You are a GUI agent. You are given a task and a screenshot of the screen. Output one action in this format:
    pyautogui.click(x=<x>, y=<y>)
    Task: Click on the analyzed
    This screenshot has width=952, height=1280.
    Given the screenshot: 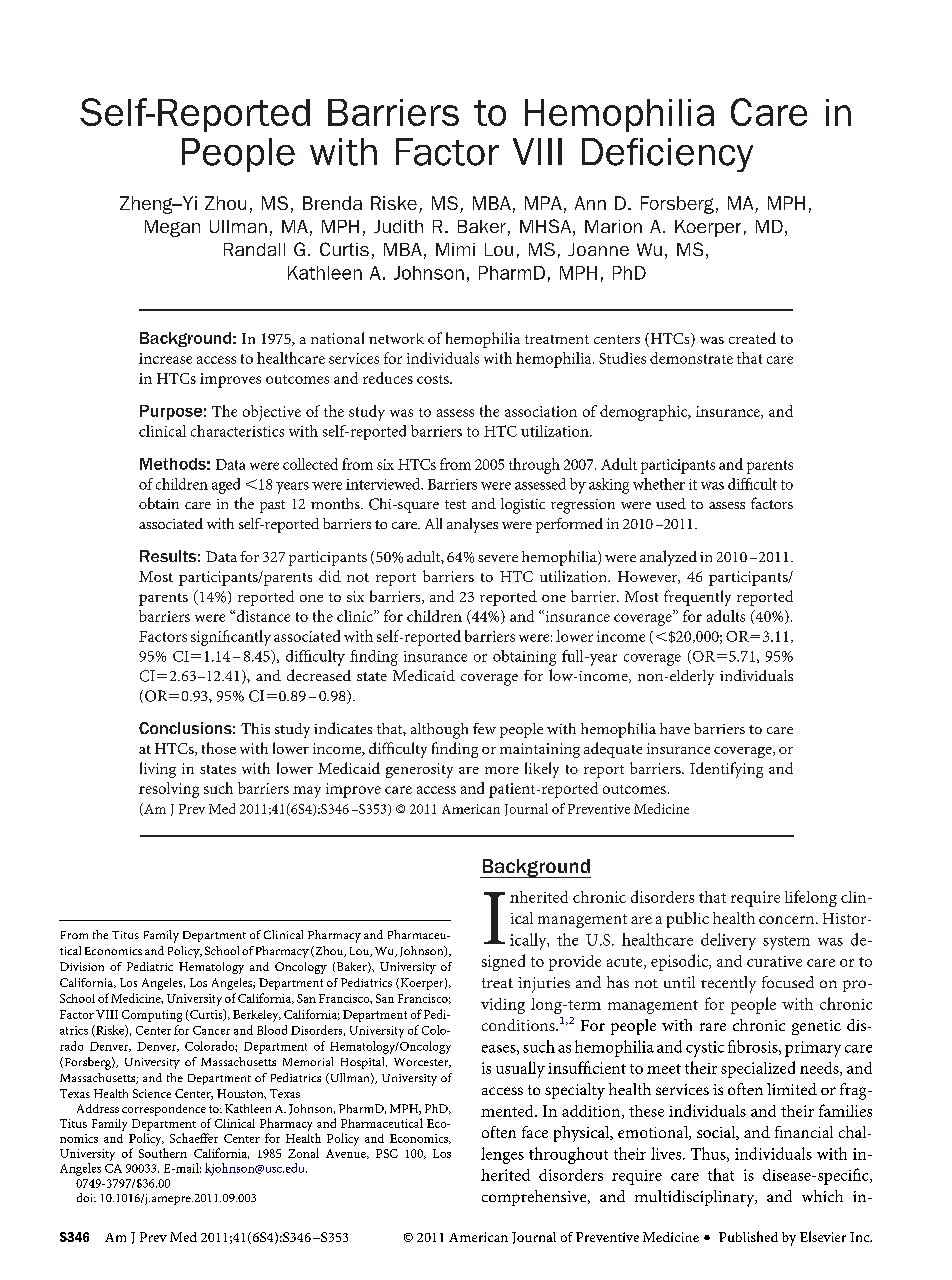 What is the action you would take?
    pyautogui.click(x=668, y=558)
